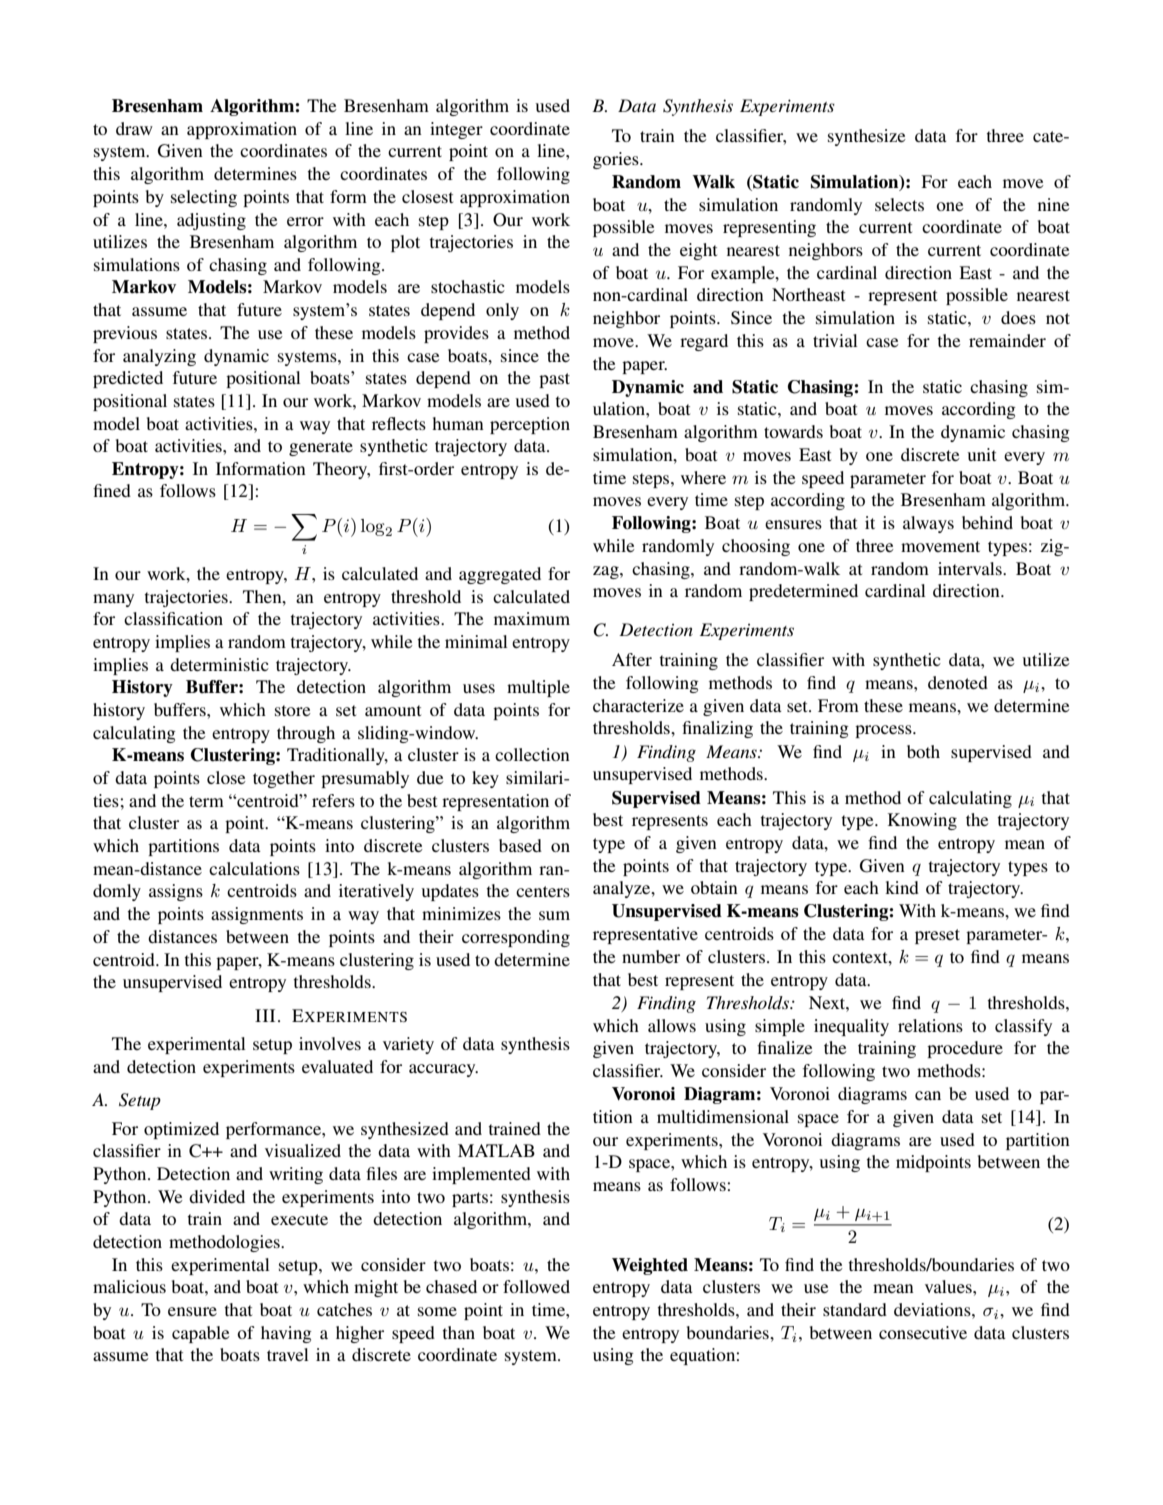 The image size is (1163, 1505). Describe the element at coordinates (532, 754) in the document. I see `collection` at that location.
